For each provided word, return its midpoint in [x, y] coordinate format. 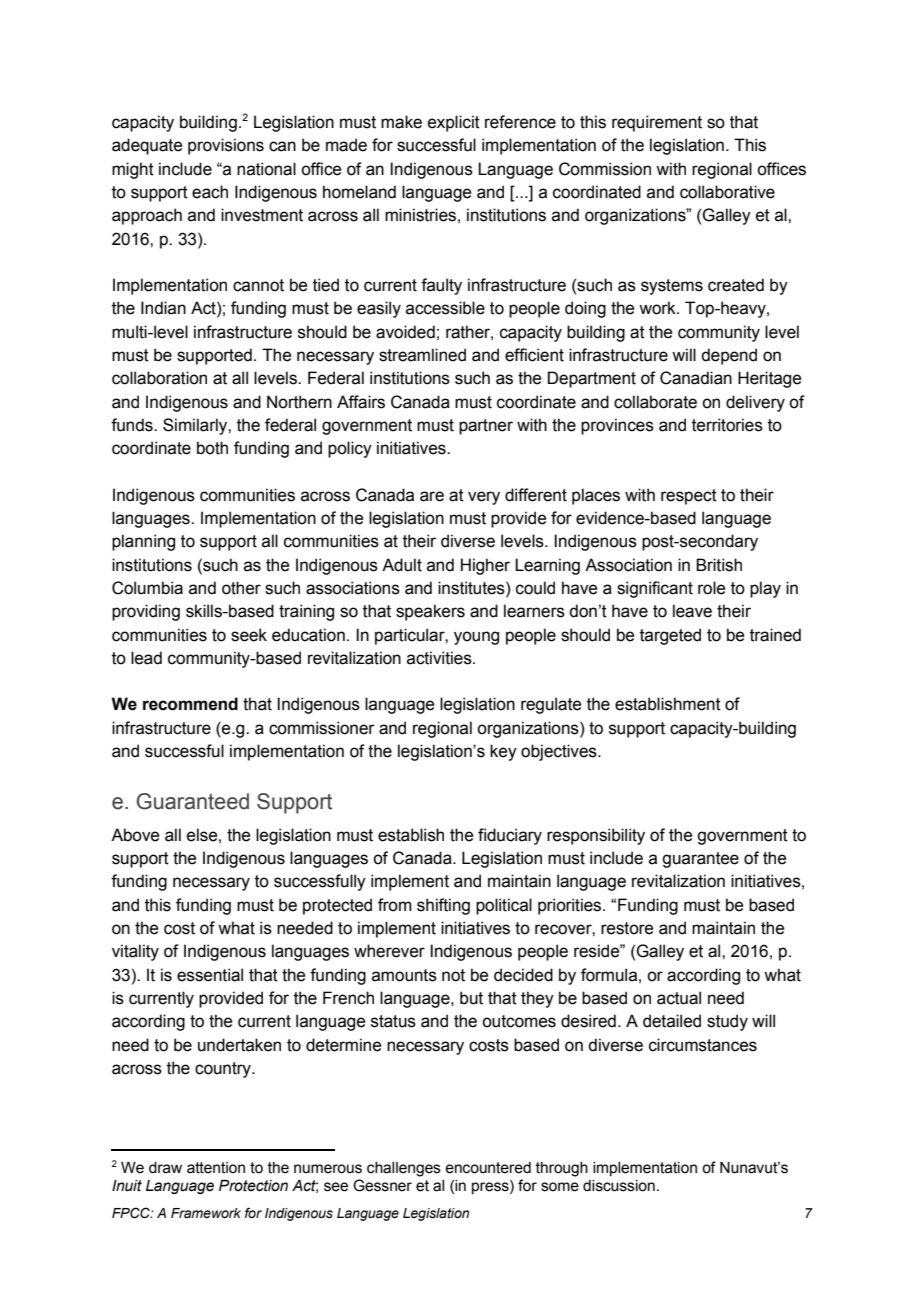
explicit [454, 123]
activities [440, 658]
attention [216, 1168]
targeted [670, 636]
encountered [488, 1168]
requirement [657, 123]
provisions [226, 146]
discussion [619, 1186]
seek [249, 635]
